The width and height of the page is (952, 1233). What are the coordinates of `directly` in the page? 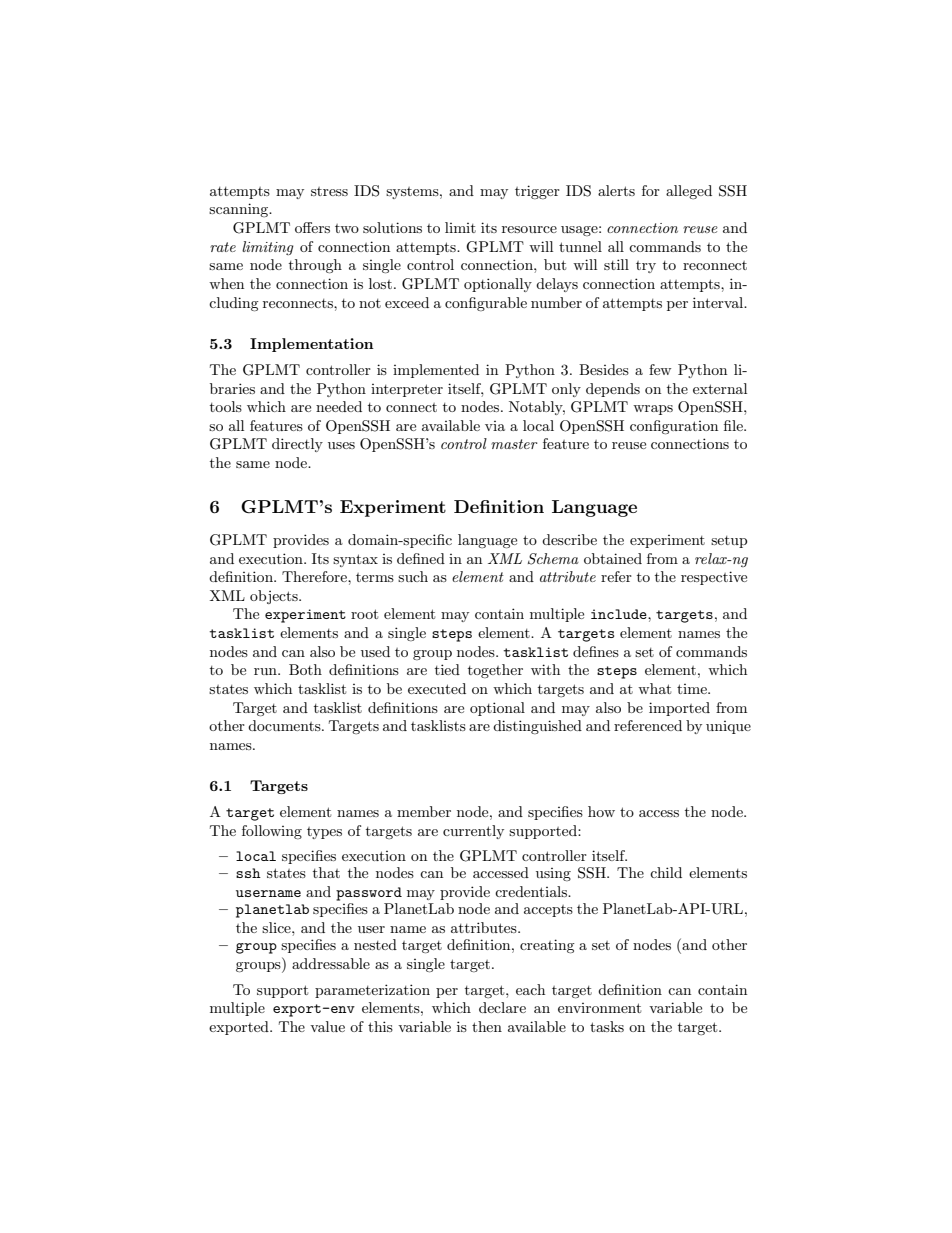 It's located at (297, 445).
